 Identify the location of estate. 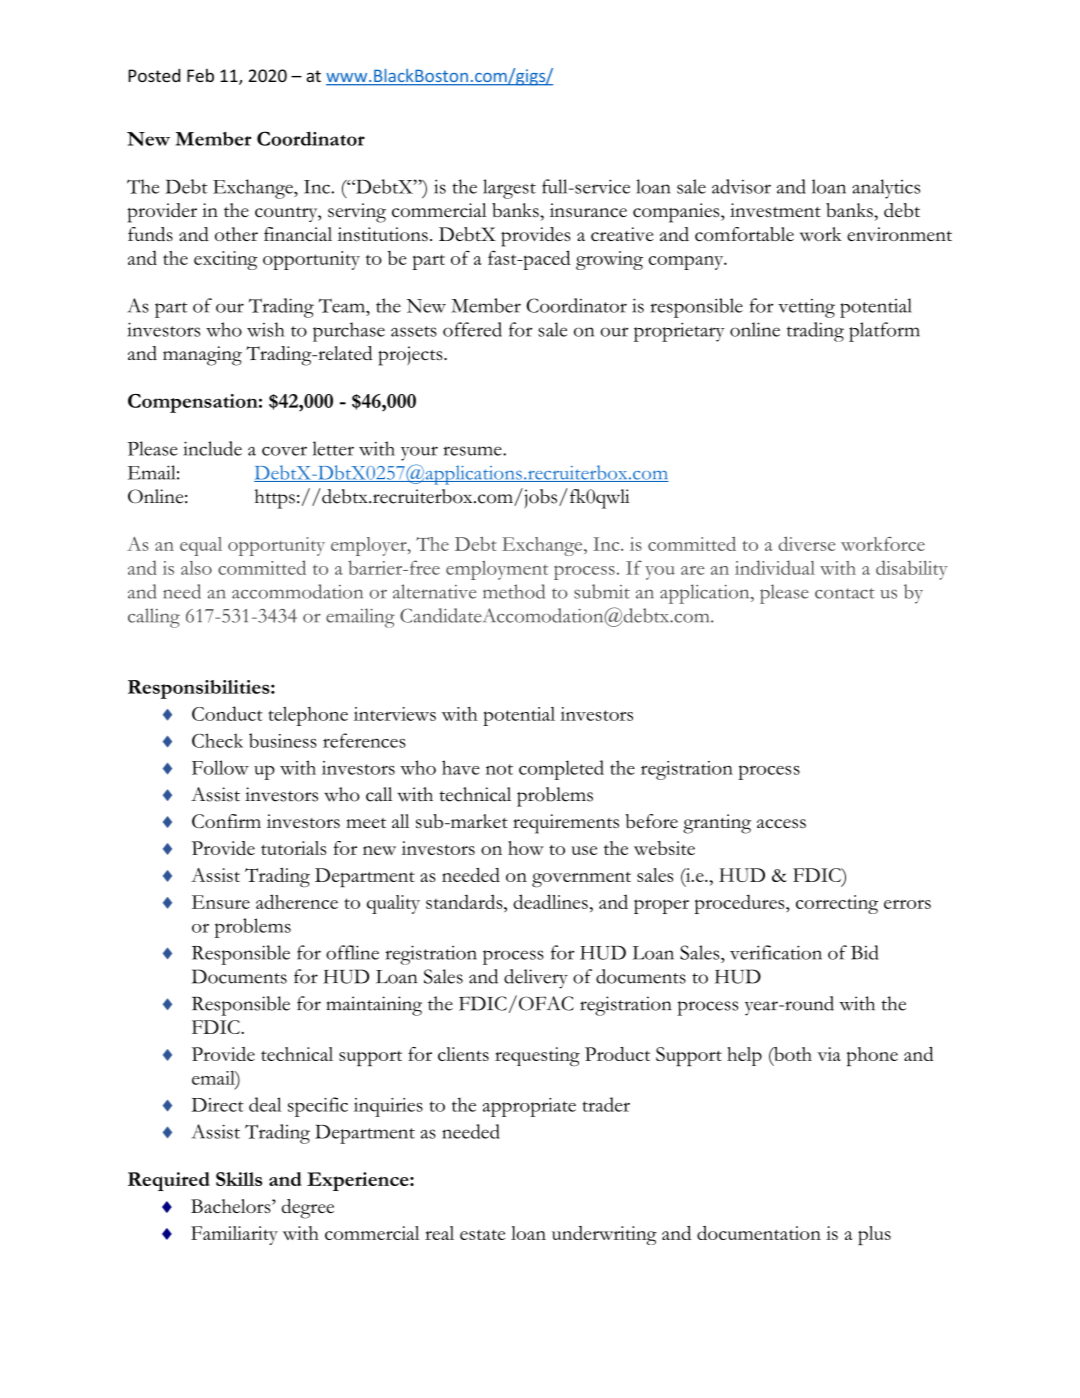
(482, 1235).
